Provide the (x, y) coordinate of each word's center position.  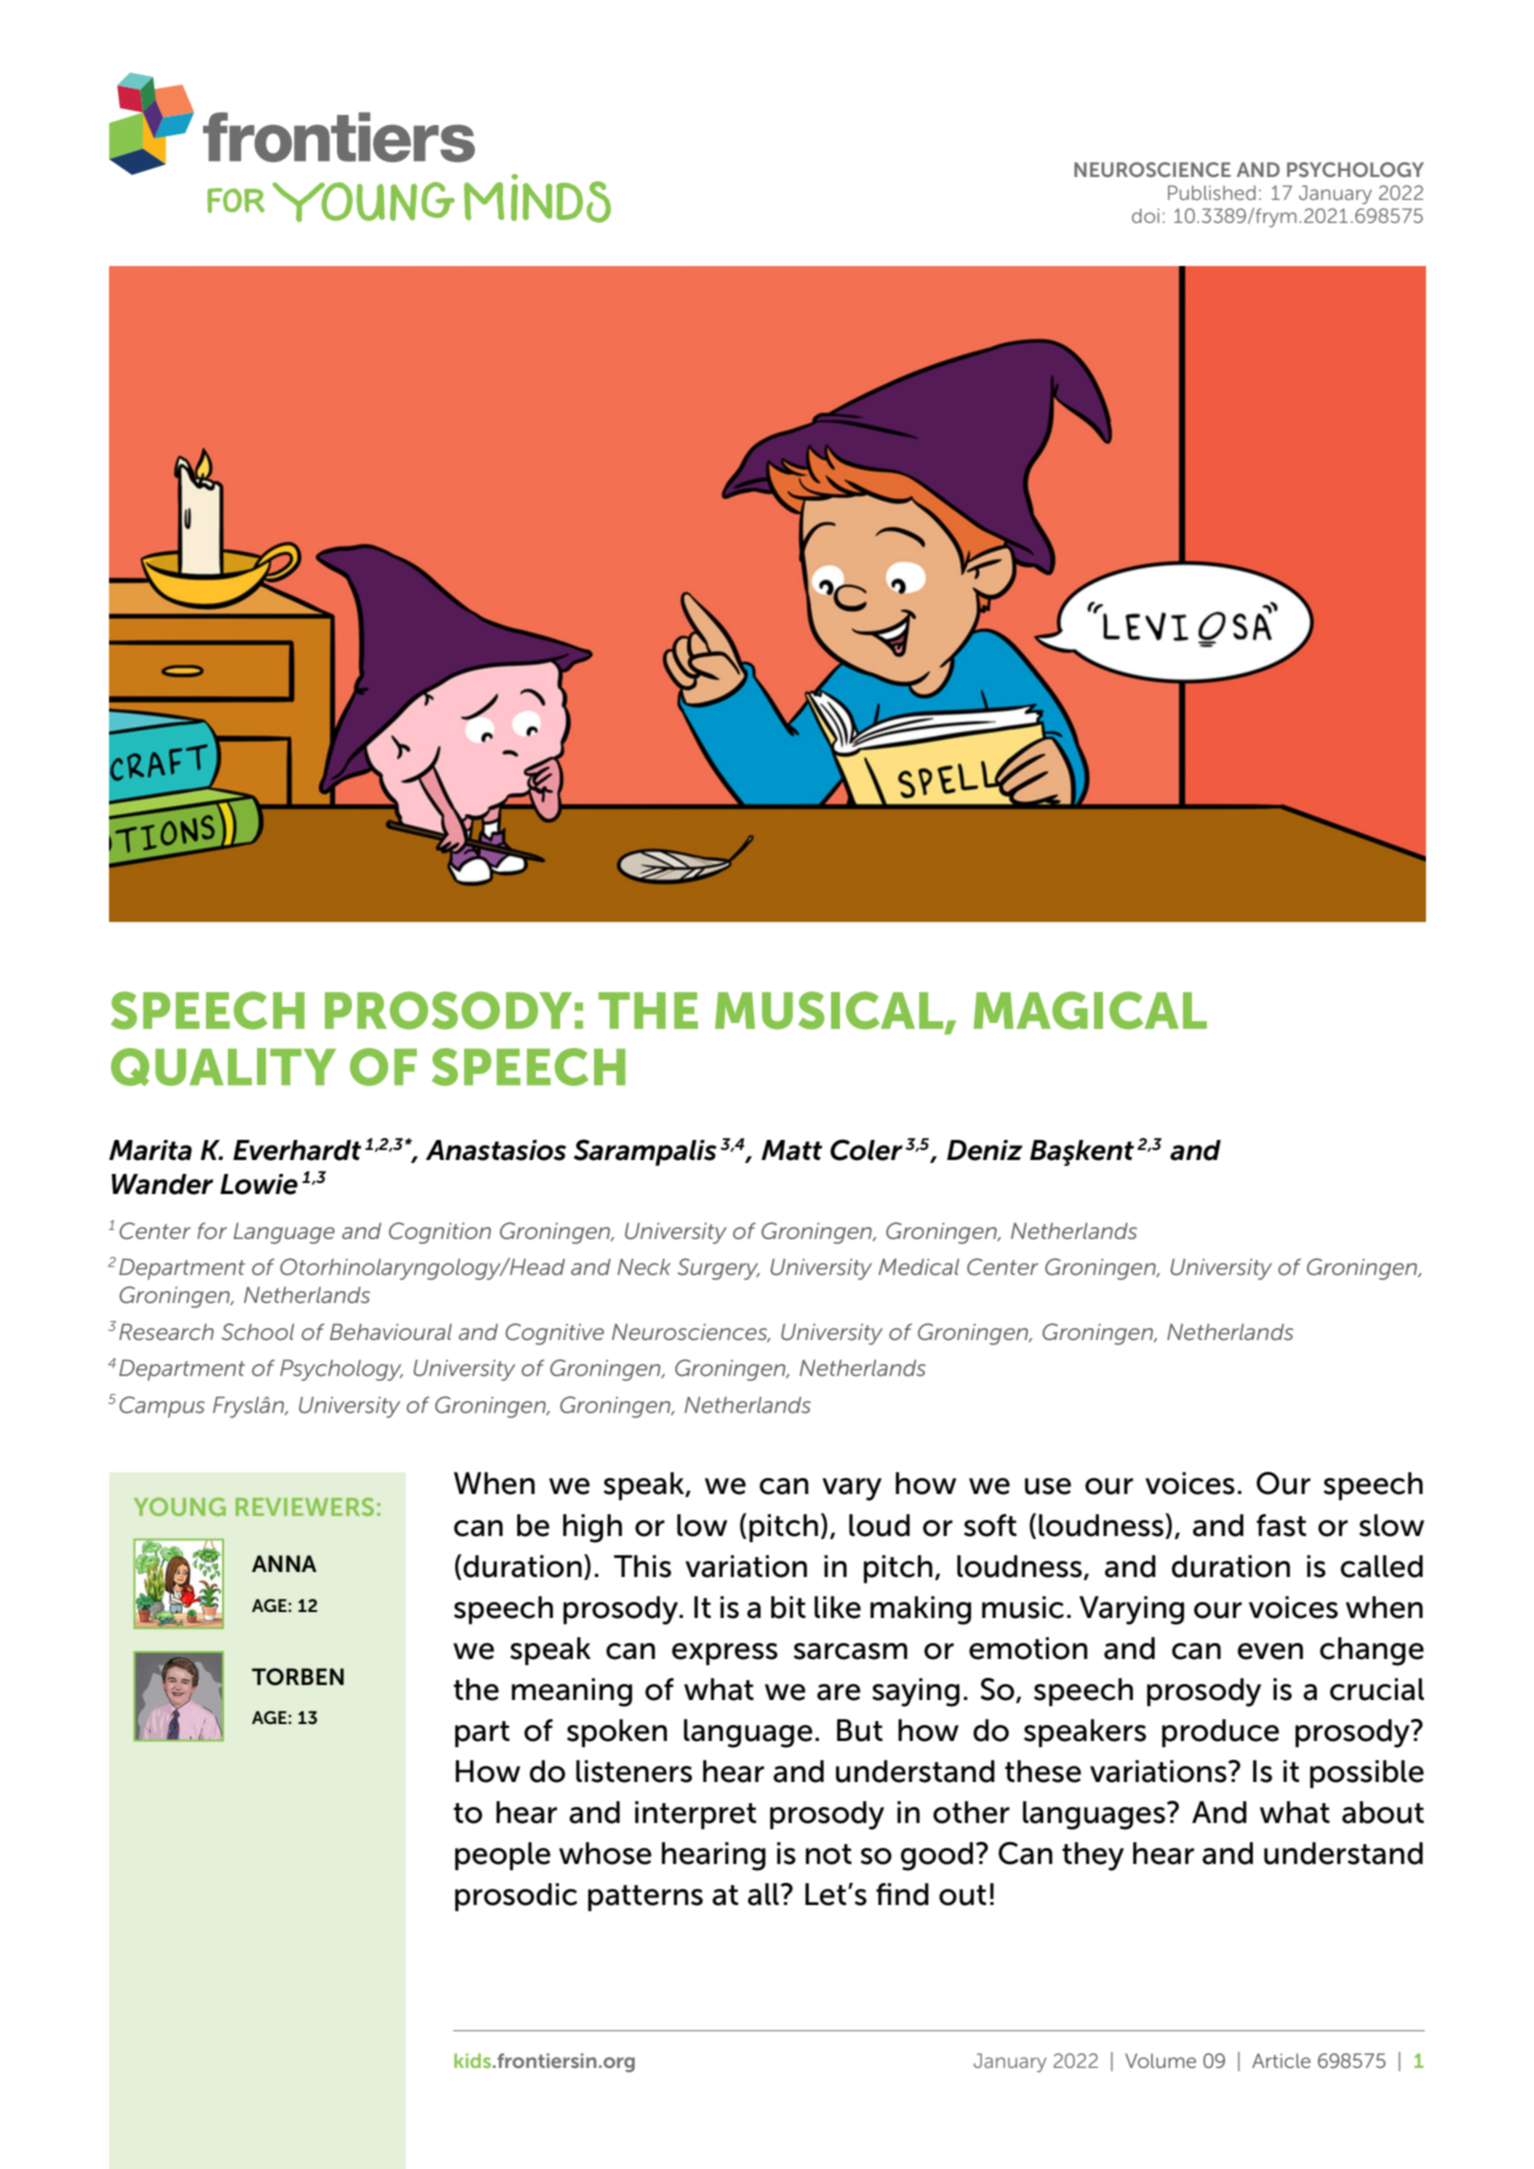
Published (1212, 192)
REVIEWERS (305, 1507)
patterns (645, 1898)
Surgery (719, 1269)
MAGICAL (1090, 1010)
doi (1145, 215)
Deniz (985, 1150)
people (503, 1856)
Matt (791, 1150)
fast (1281, 1525)
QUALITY (223, 1067)
